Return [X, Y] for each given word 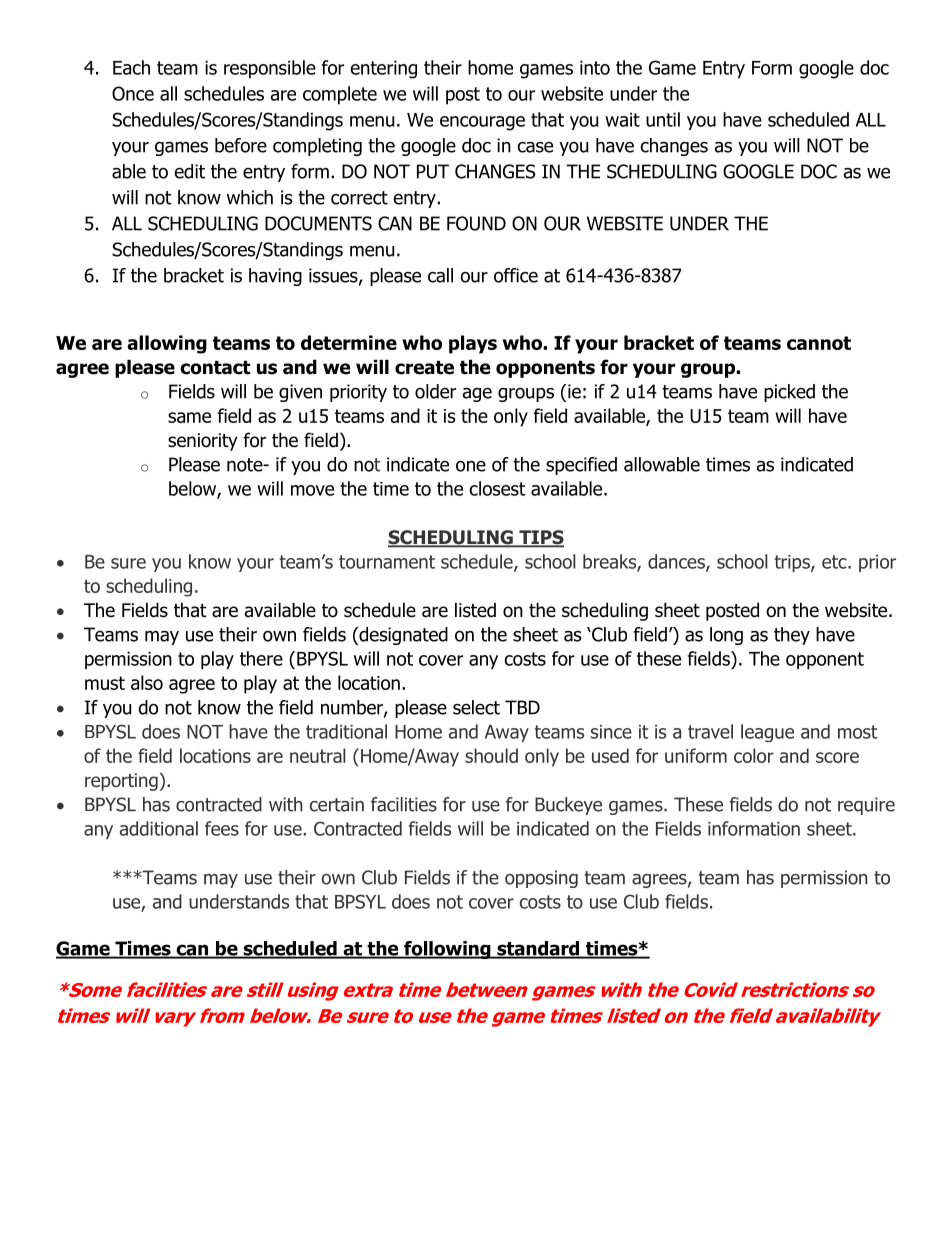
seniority [203, 442]
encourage [482, 123]
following [447, 950]
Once [133, 93]
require [866, 806]
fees [222, 828]
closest [497, 488]
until [663, 119]
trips [793, 563]
